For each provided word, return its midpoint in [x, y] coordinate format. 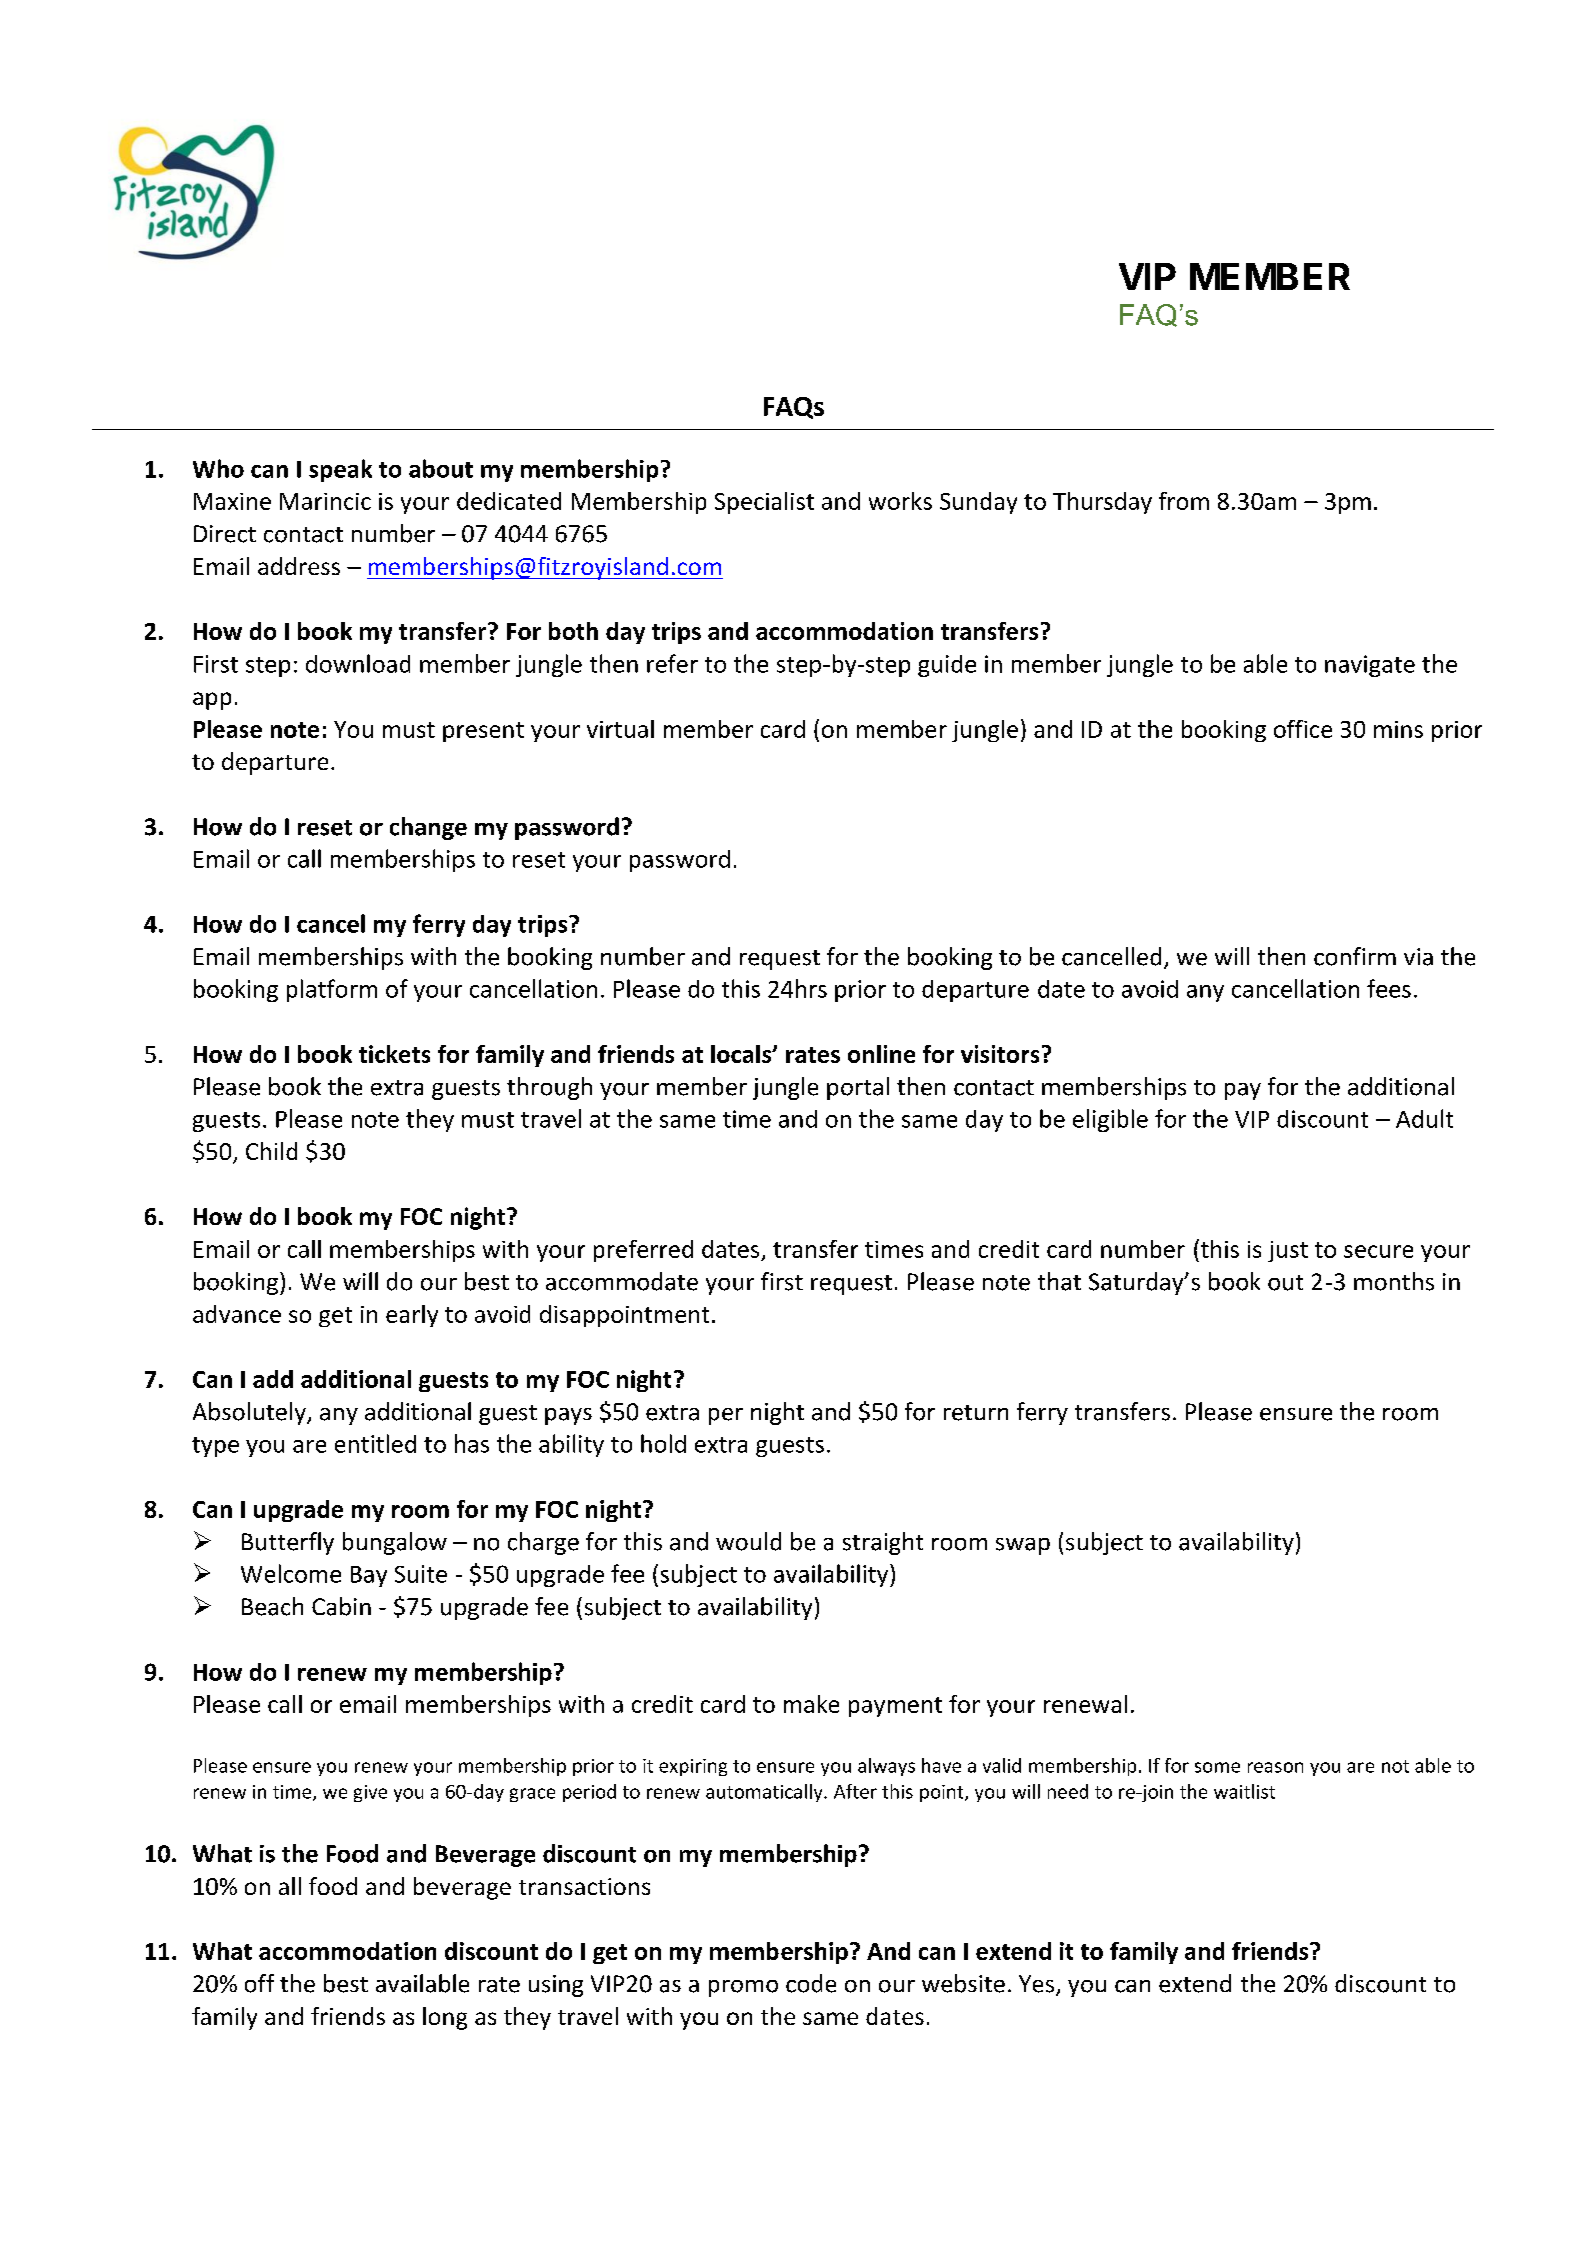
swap [1023, 1546]
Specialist [764, 503]
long [445, 2018]
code [811, 1983]
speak [340, 470]
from [1184, 501]
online [881, 1054]
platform [332, 990]
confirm [1355, 956]
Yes [1036, 1984]
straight [883, 1543]
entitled [375, 1443]
